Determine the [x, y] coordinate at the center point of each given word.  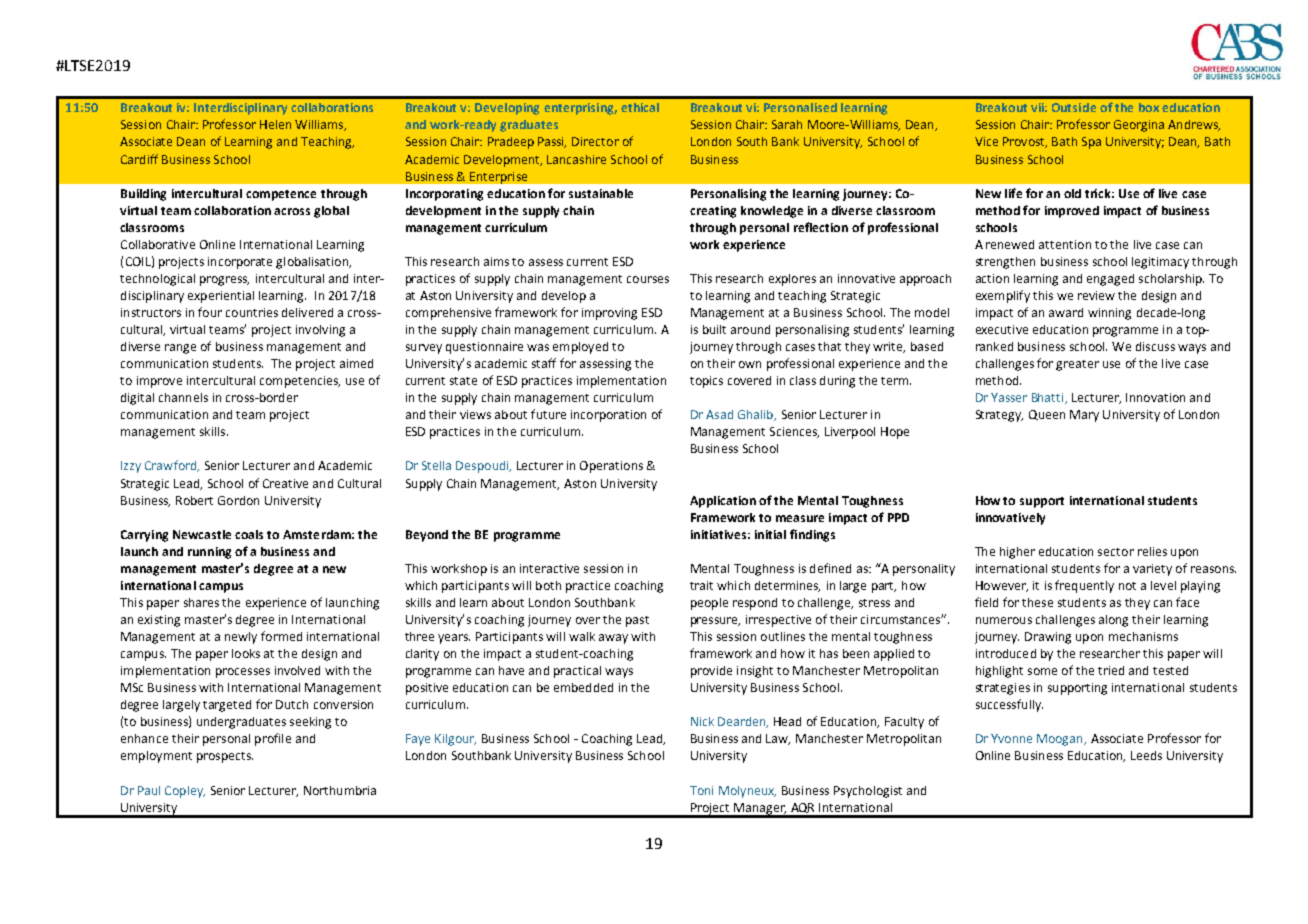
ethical [640, 107]
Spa [1091, 143]
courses [648, 279]
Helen [275, 124]
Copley [185, 792]
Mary [1084, 416]
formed [281, 636]
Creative [285, 483]
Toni [701, 790]
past [637, 621]
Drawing [1048, 638]
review [1096, 295]
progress [224, 281]
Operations [611, 467]
